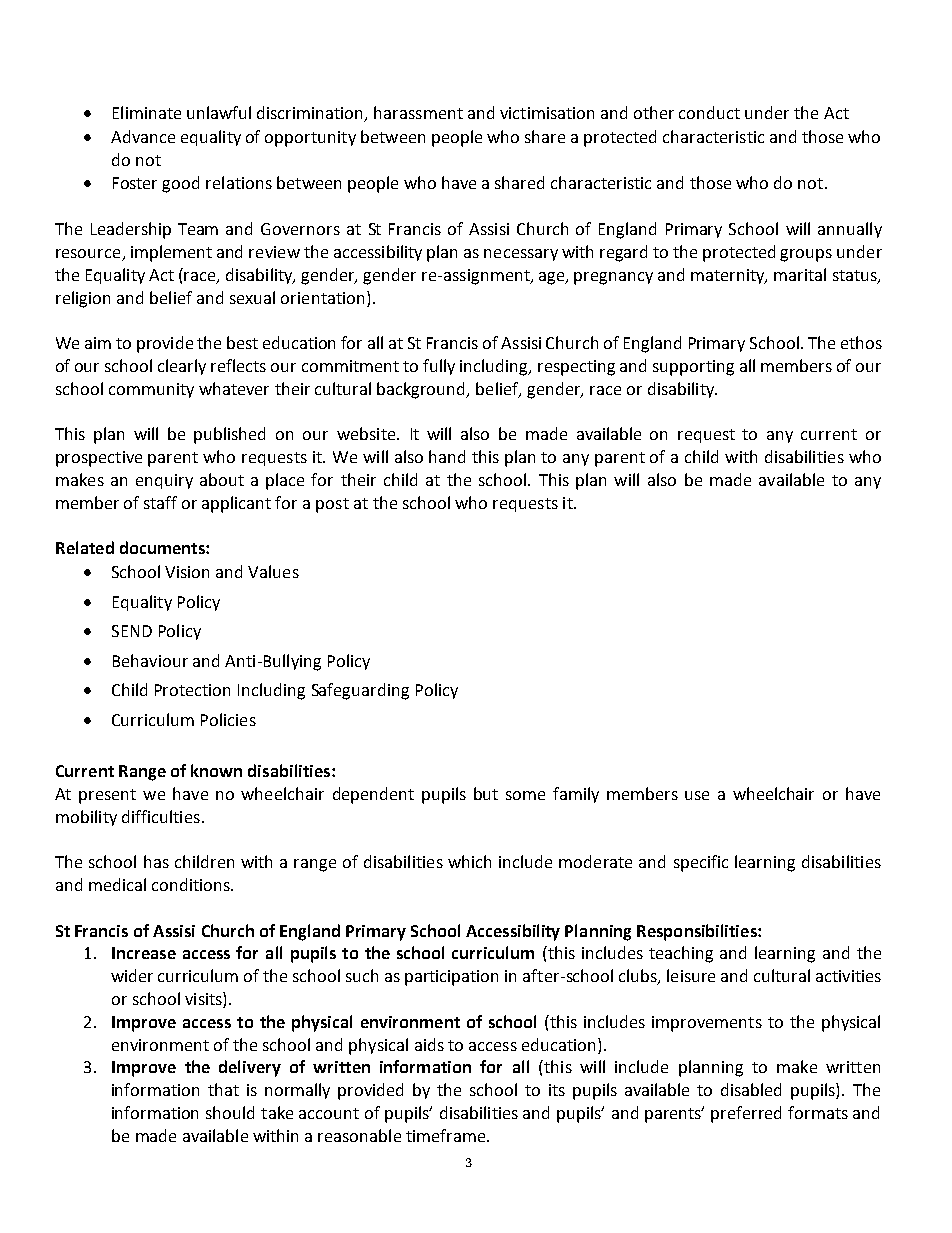 Image resolution: width=952 pixels, height=1233 pixels. I want to click on SEND, so click(132, 631).
